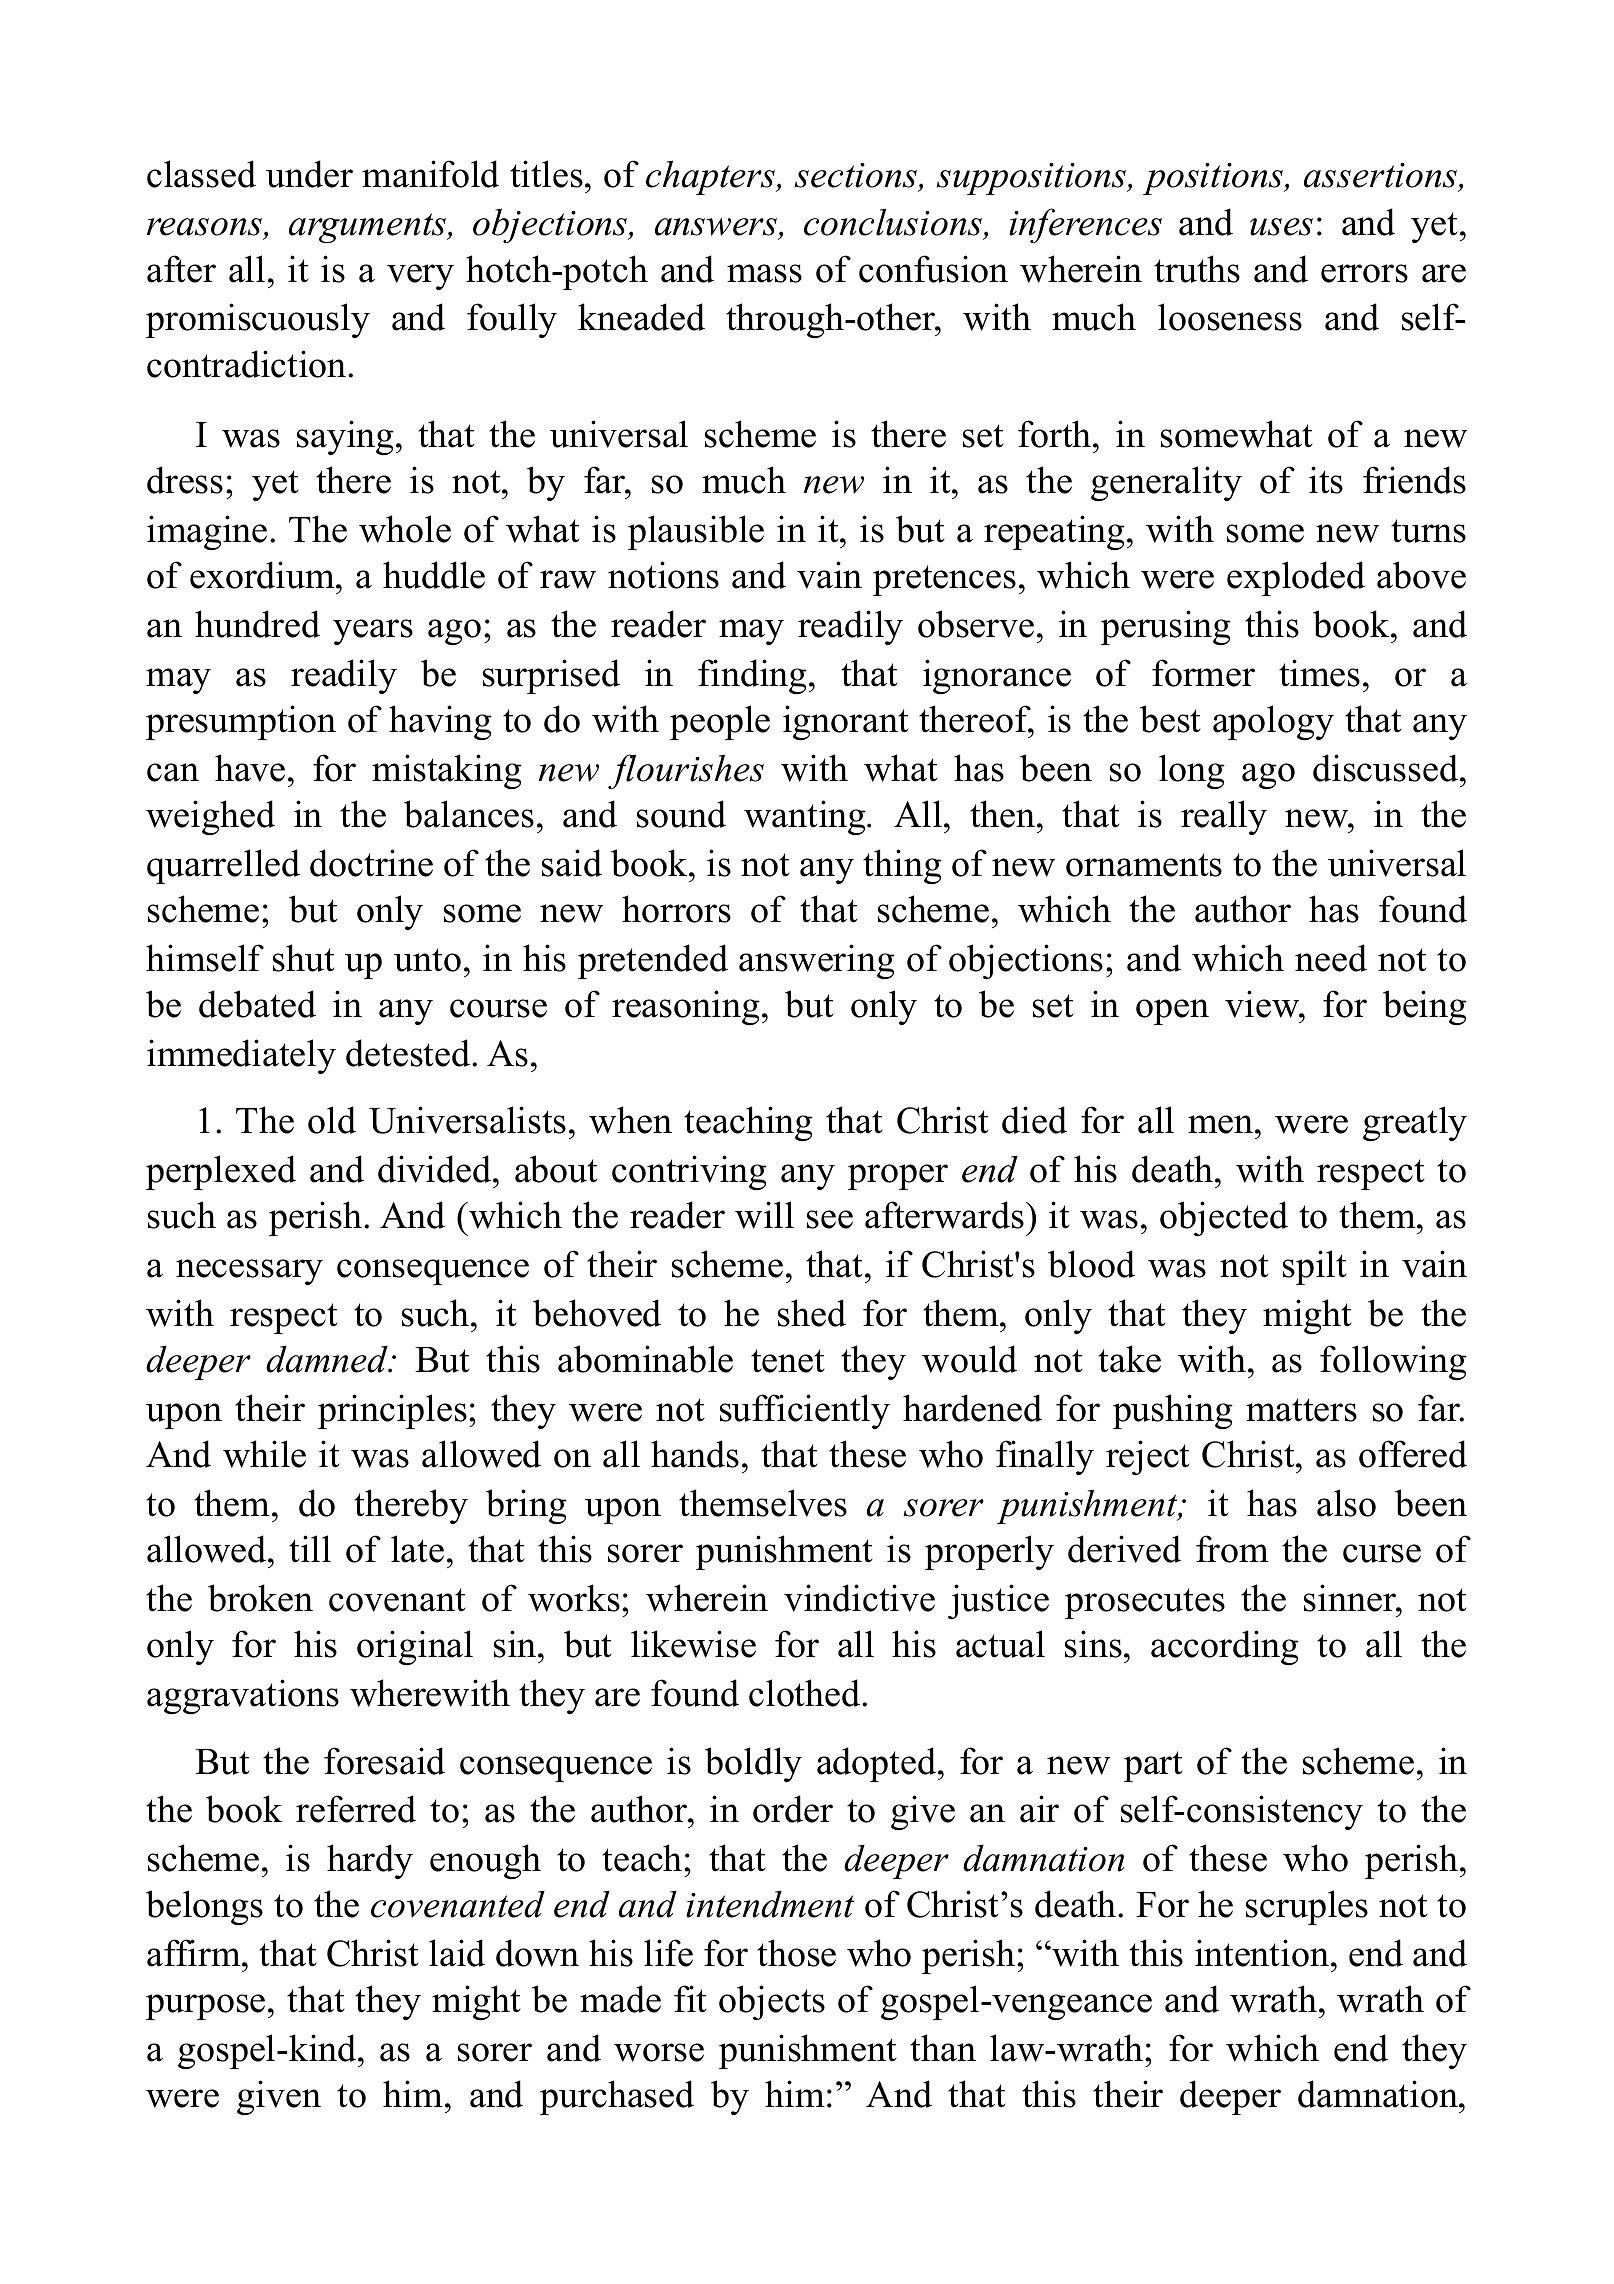 Image resolution: width=1614 pixels, height=2284 pixels. I want to click on uses, so click(1281, 227).
